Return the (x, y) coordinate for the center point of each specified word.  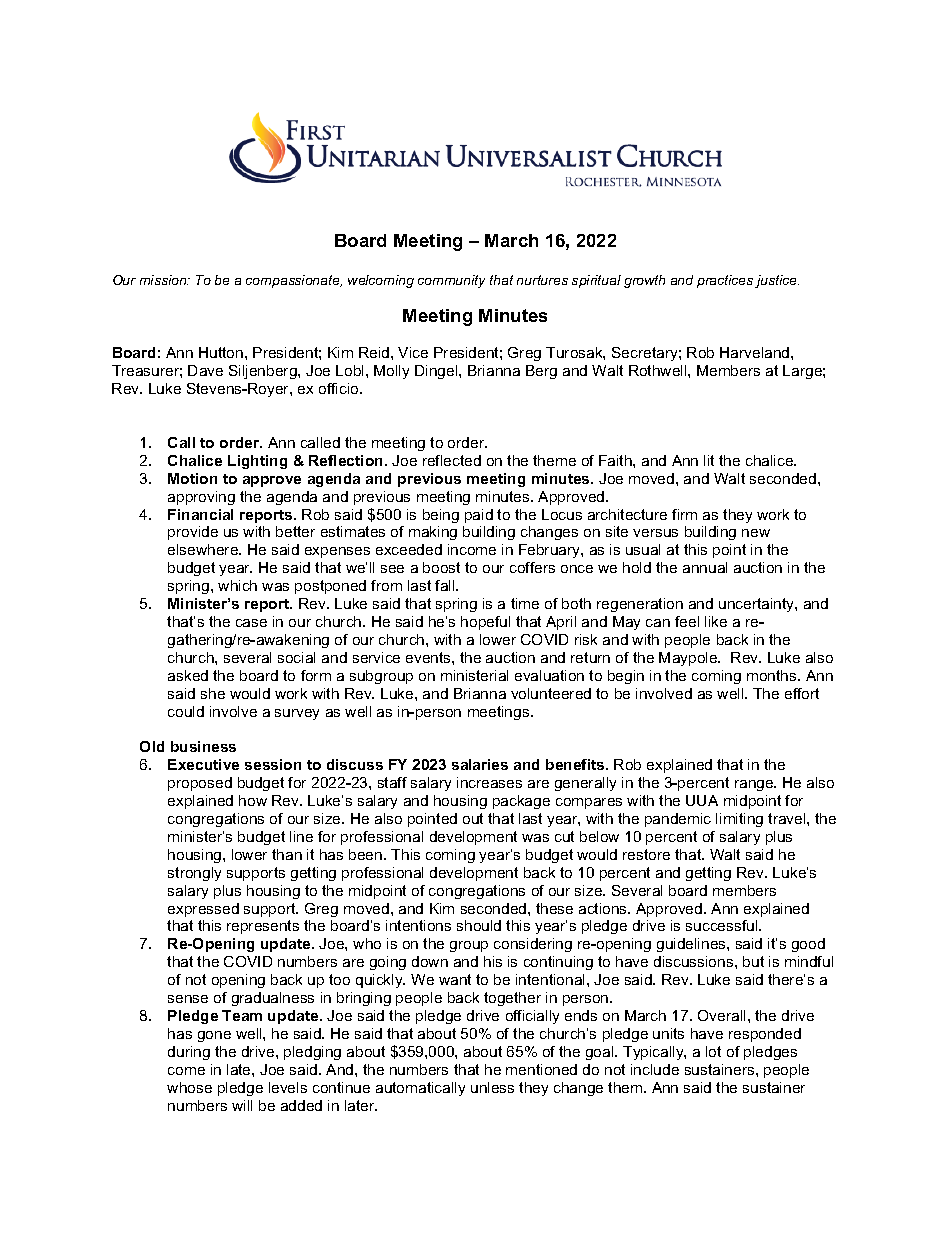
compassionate (294, 281)
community (451, 281)
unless (492, 1087)
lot (713, 1051)
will (242, 1105)
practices (725, 281)
